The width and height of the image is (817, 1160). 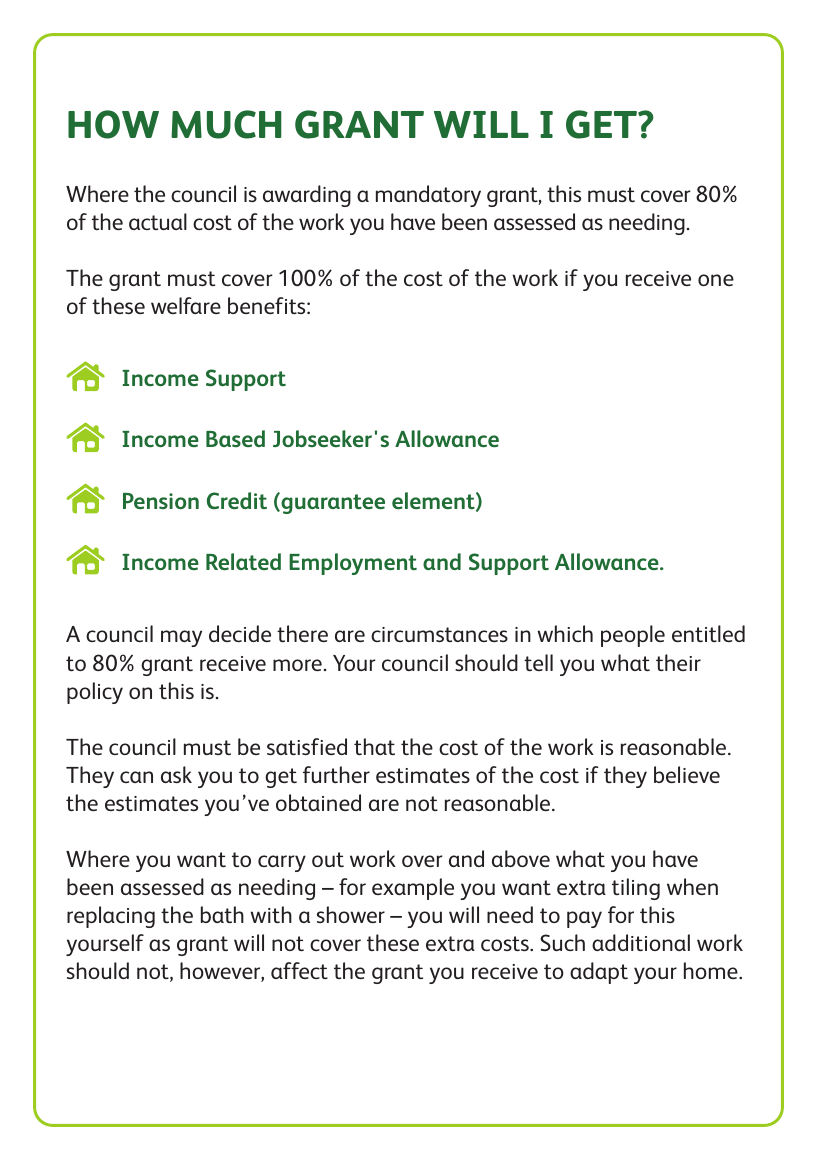 I want to click on Pension, so click(x=161, y=501).
